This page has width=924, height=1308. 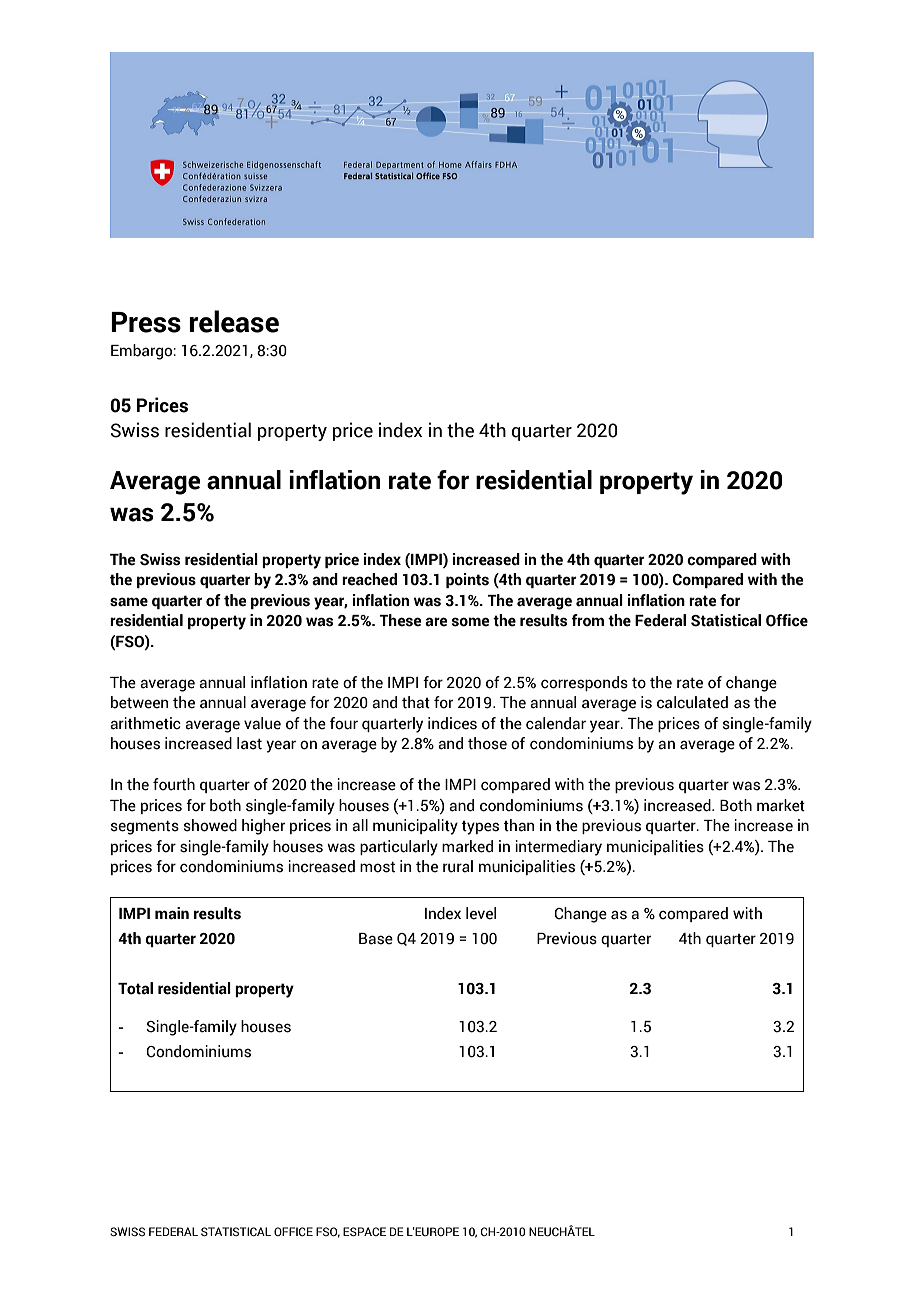 I want to click on Base, so click(x=376, y=939).
